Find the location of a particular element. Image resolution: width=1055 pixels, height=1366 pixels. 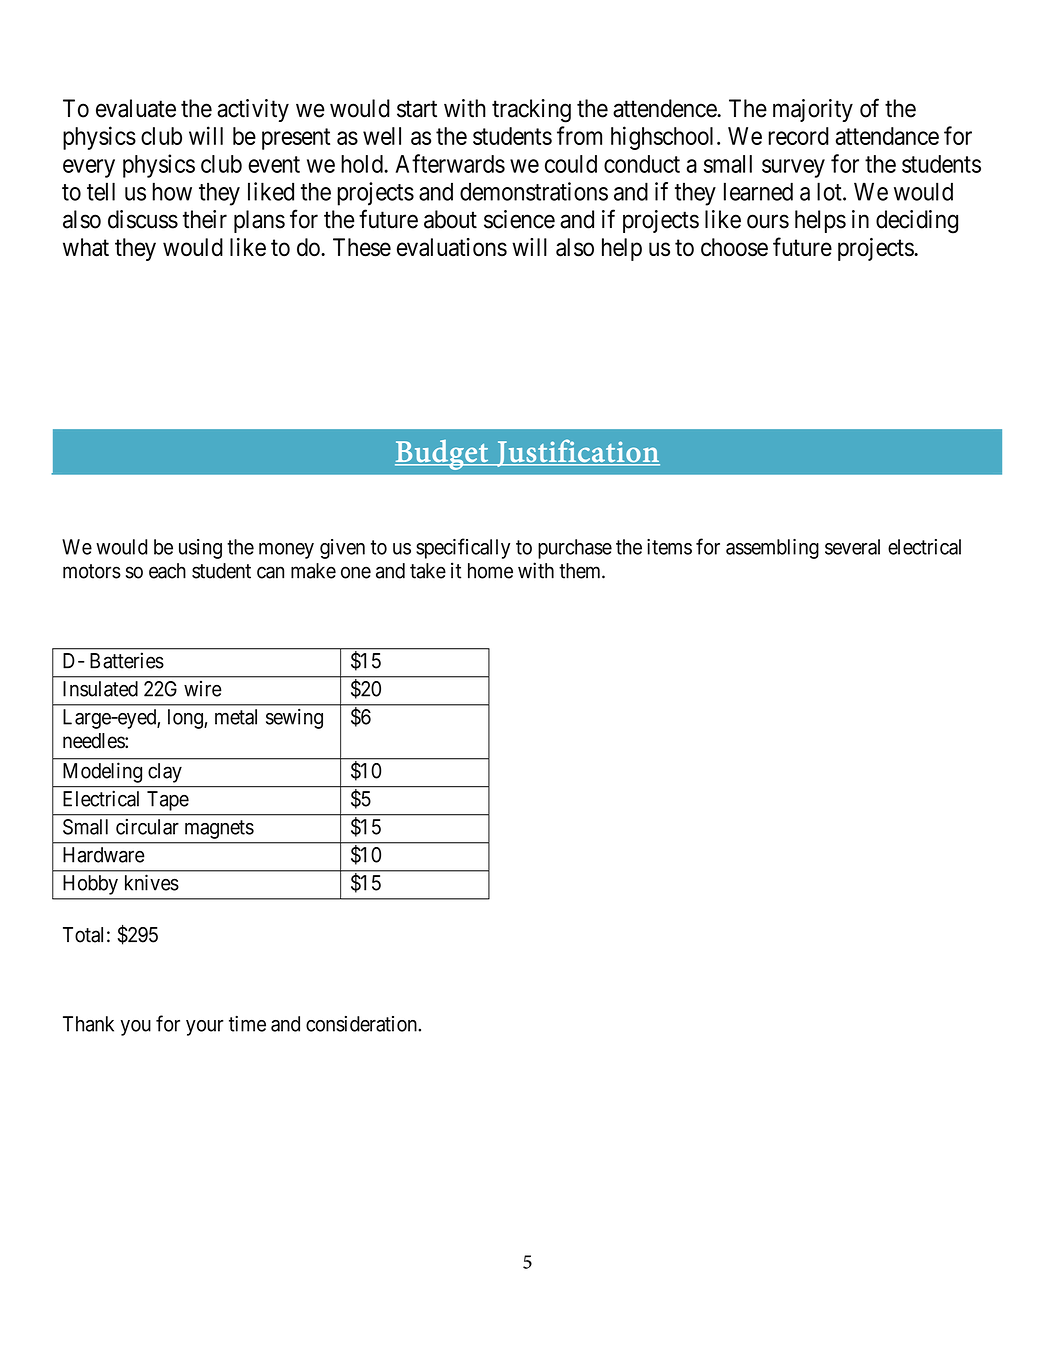

time is located at coordinates (247, 1024).
